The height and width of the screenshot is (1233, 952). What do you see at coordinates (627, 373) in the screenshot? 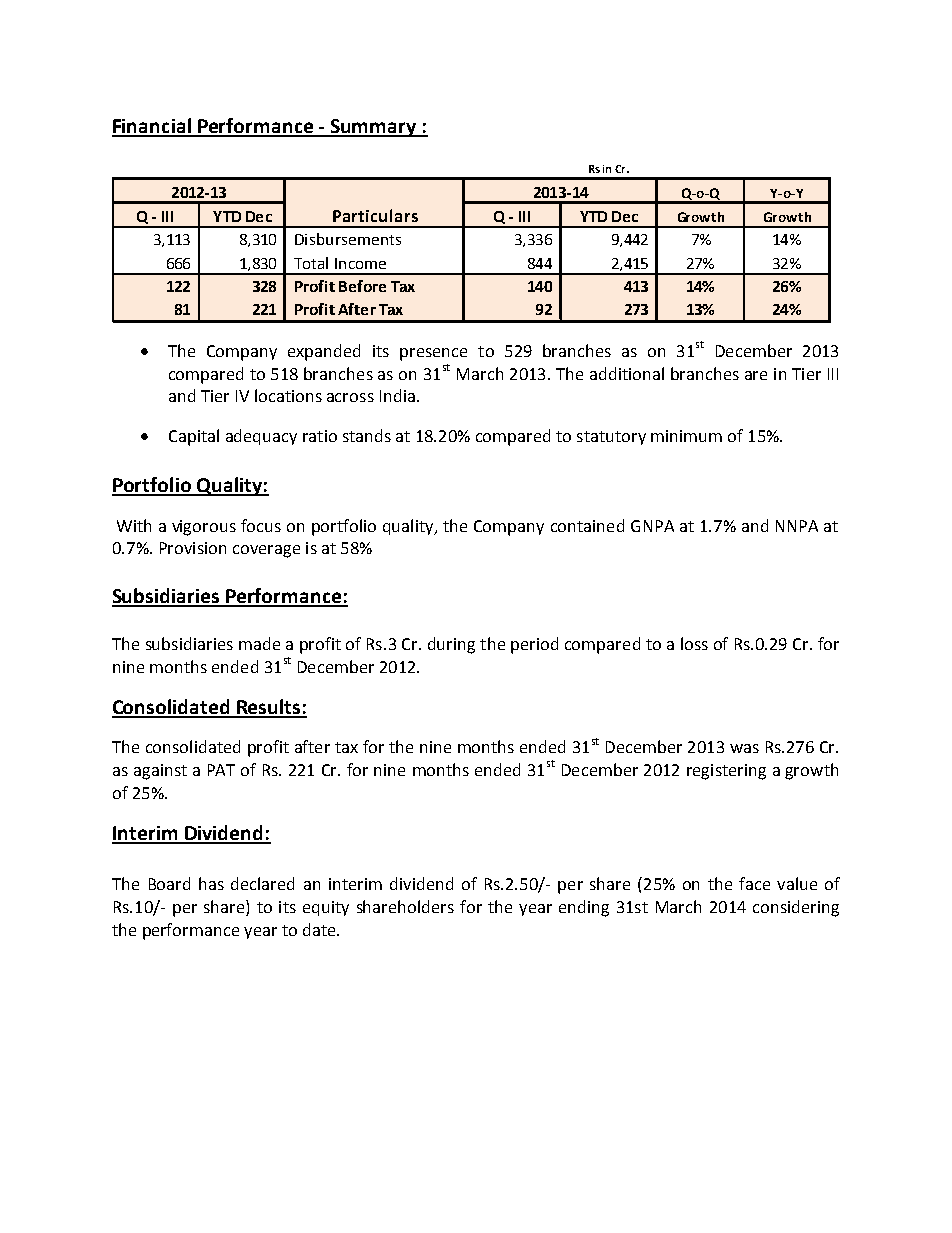
I see `additional` at bounding box center [627, 373].
